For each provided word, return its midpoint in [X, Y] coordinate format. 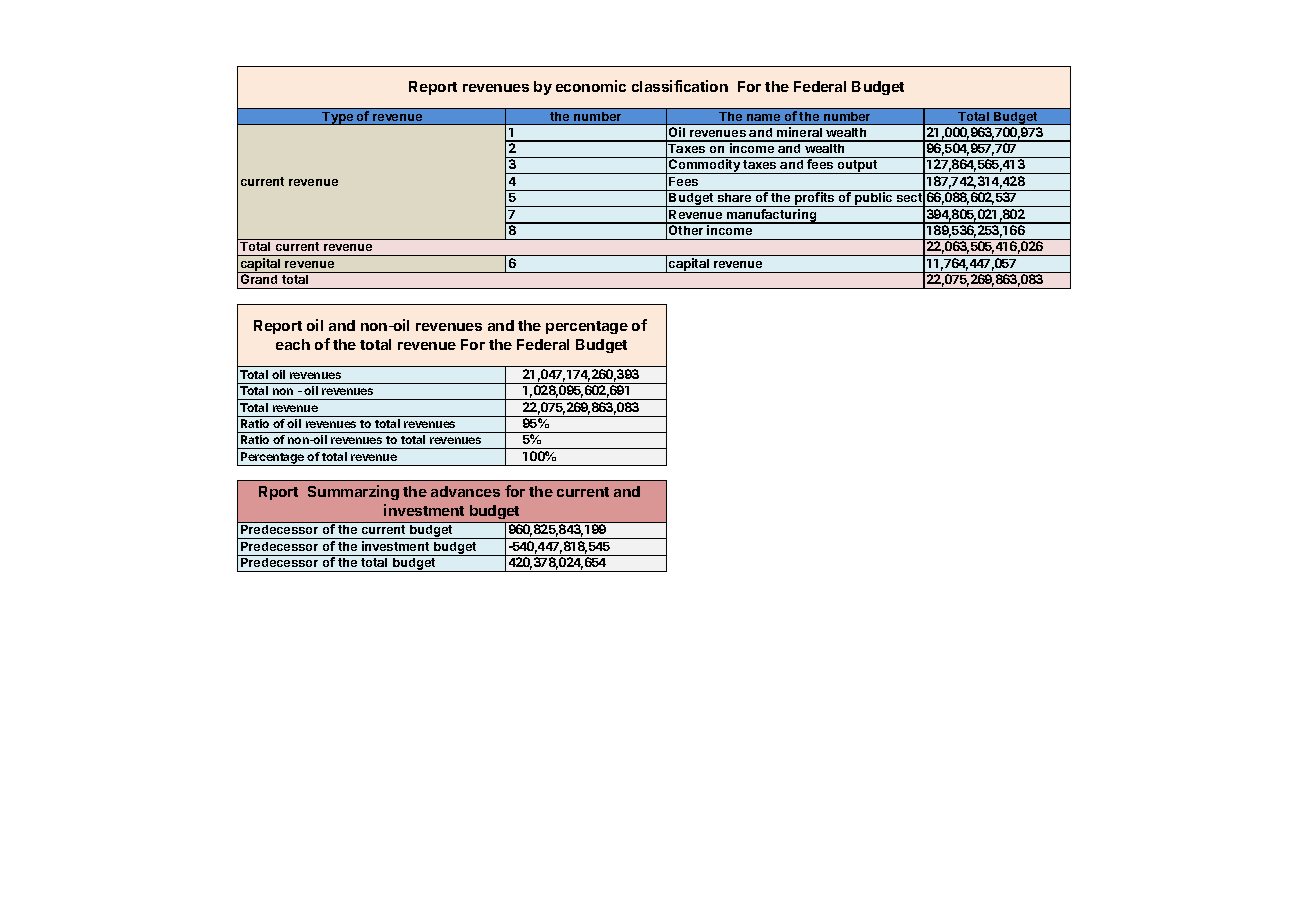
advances [465, 491]
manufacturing [772, 216]
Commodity [705, 166]
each [293, 344]
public [874, 199]
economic [591, 86]
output [857, 167]
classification [680, 86]
